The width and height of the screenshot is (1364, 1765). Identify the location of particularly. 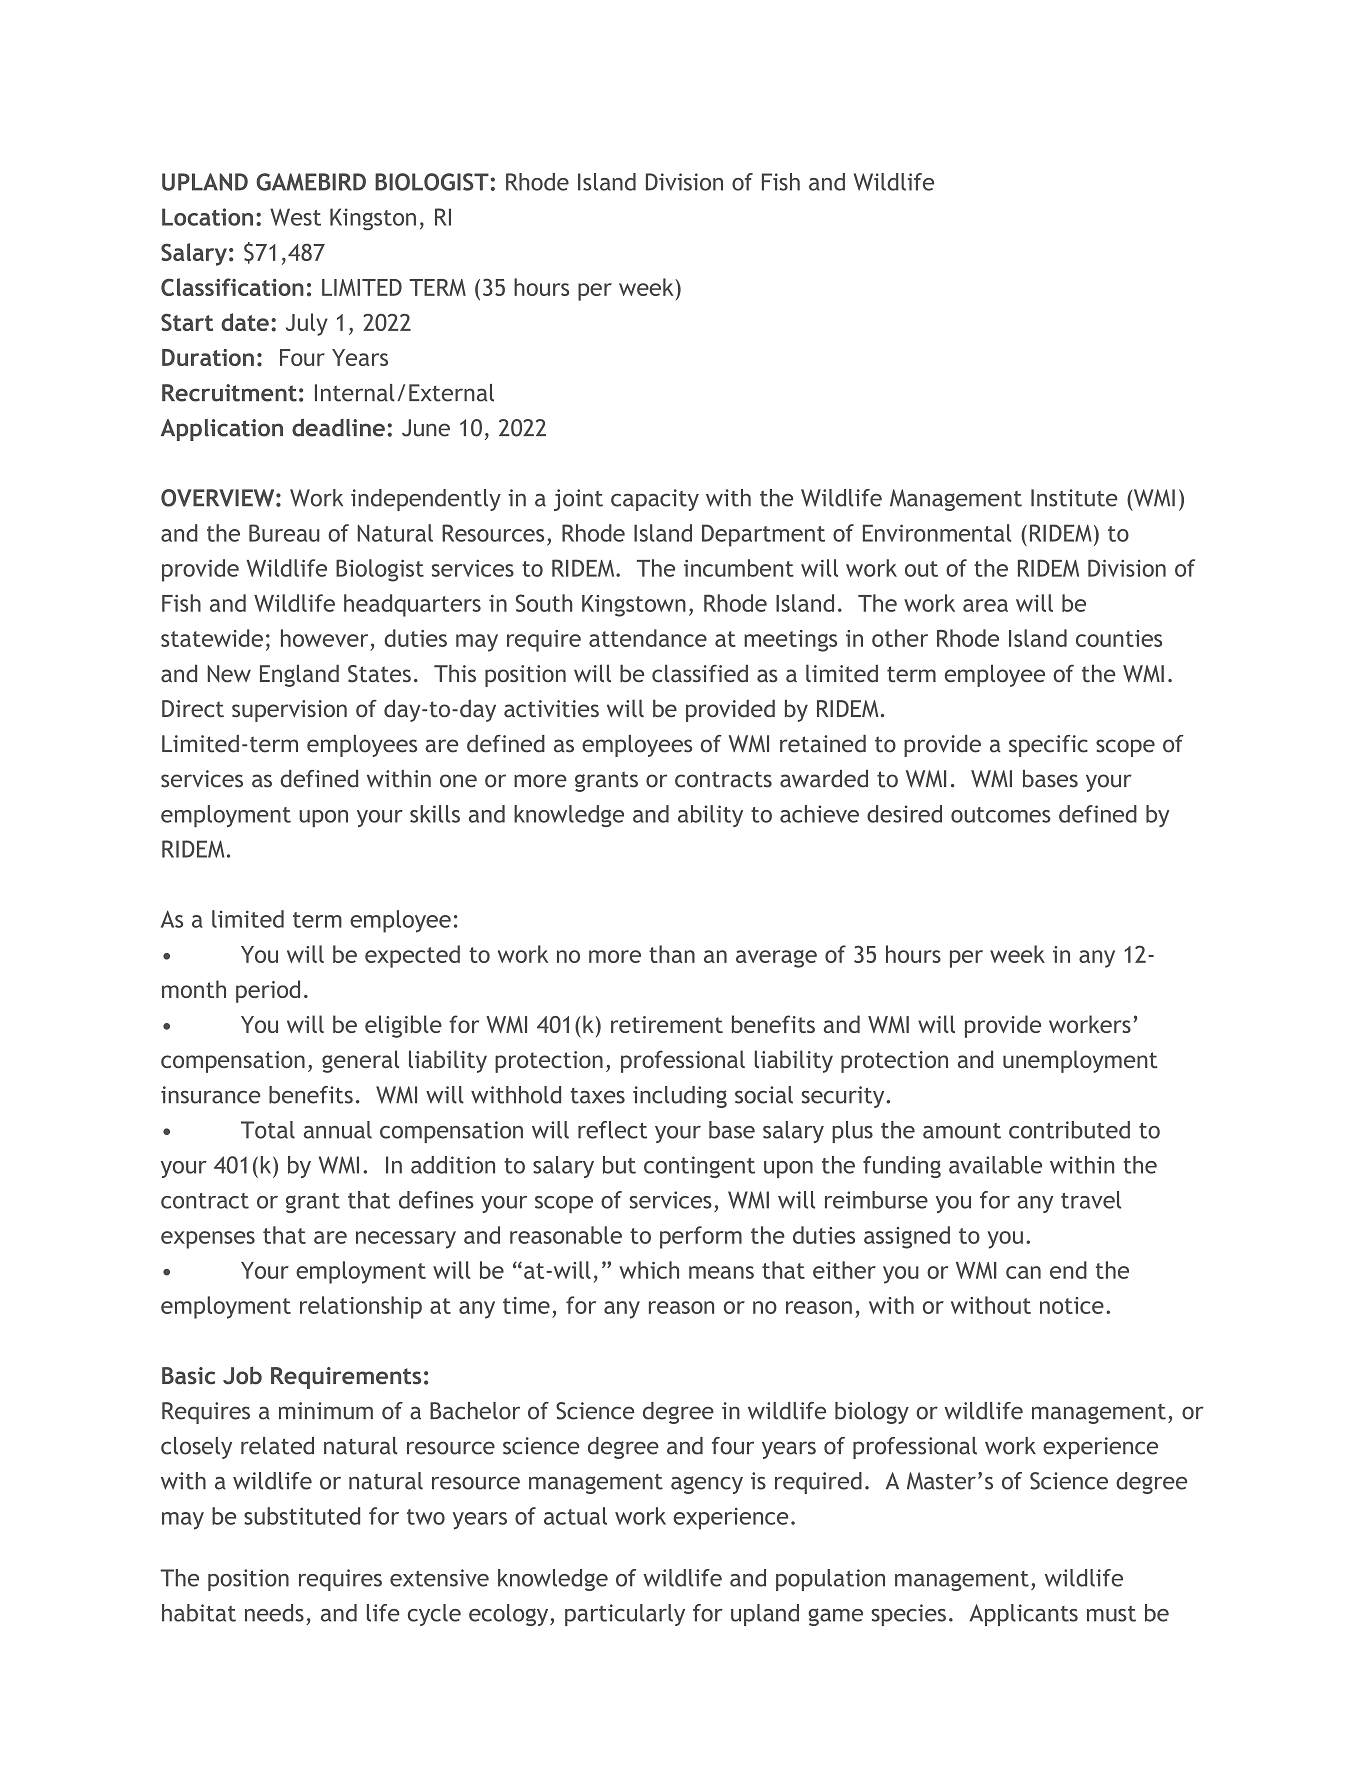
(625, 1615).
